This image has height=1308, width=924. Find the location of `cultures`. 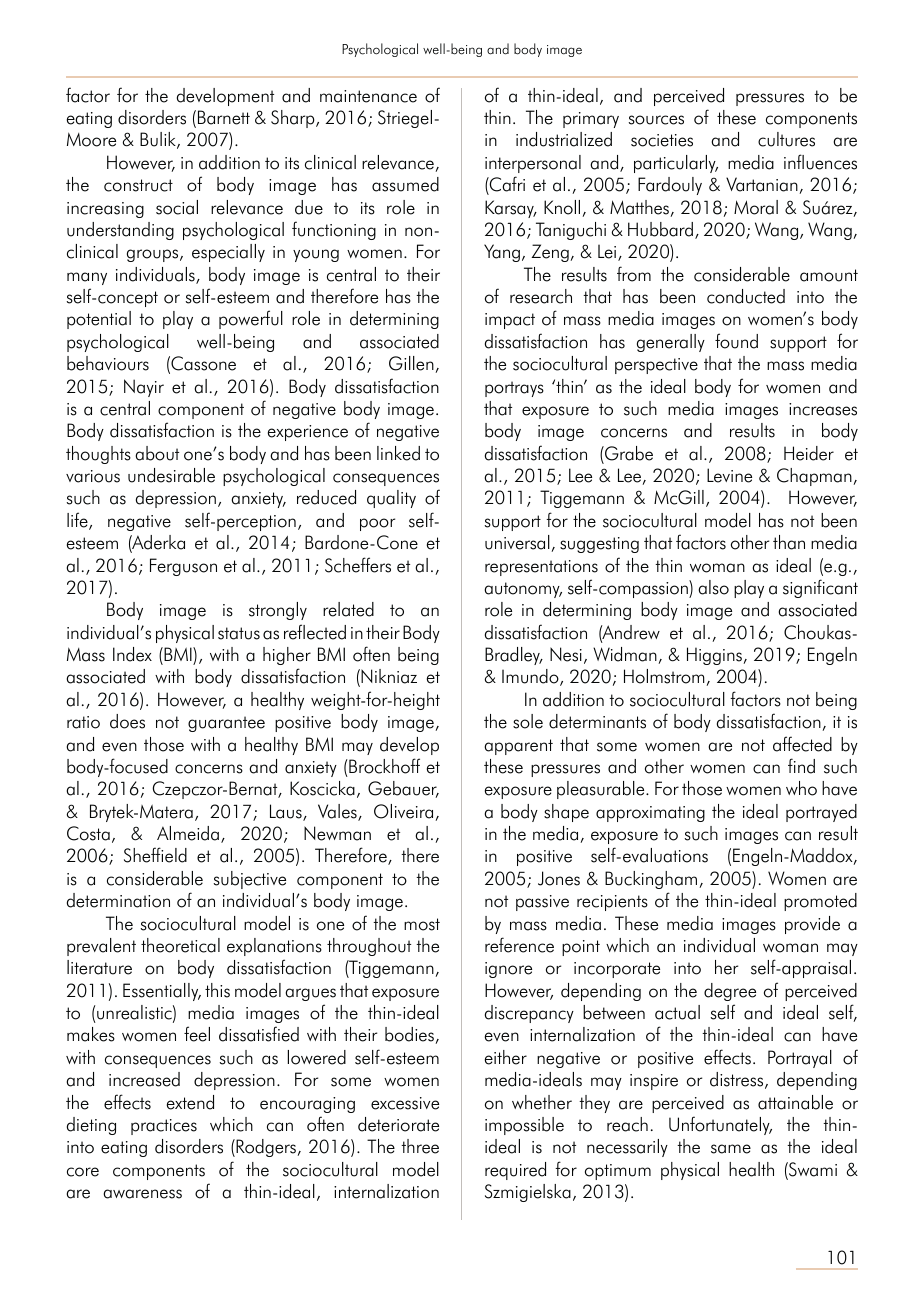

cultures is located at coordinates (786, 139).
